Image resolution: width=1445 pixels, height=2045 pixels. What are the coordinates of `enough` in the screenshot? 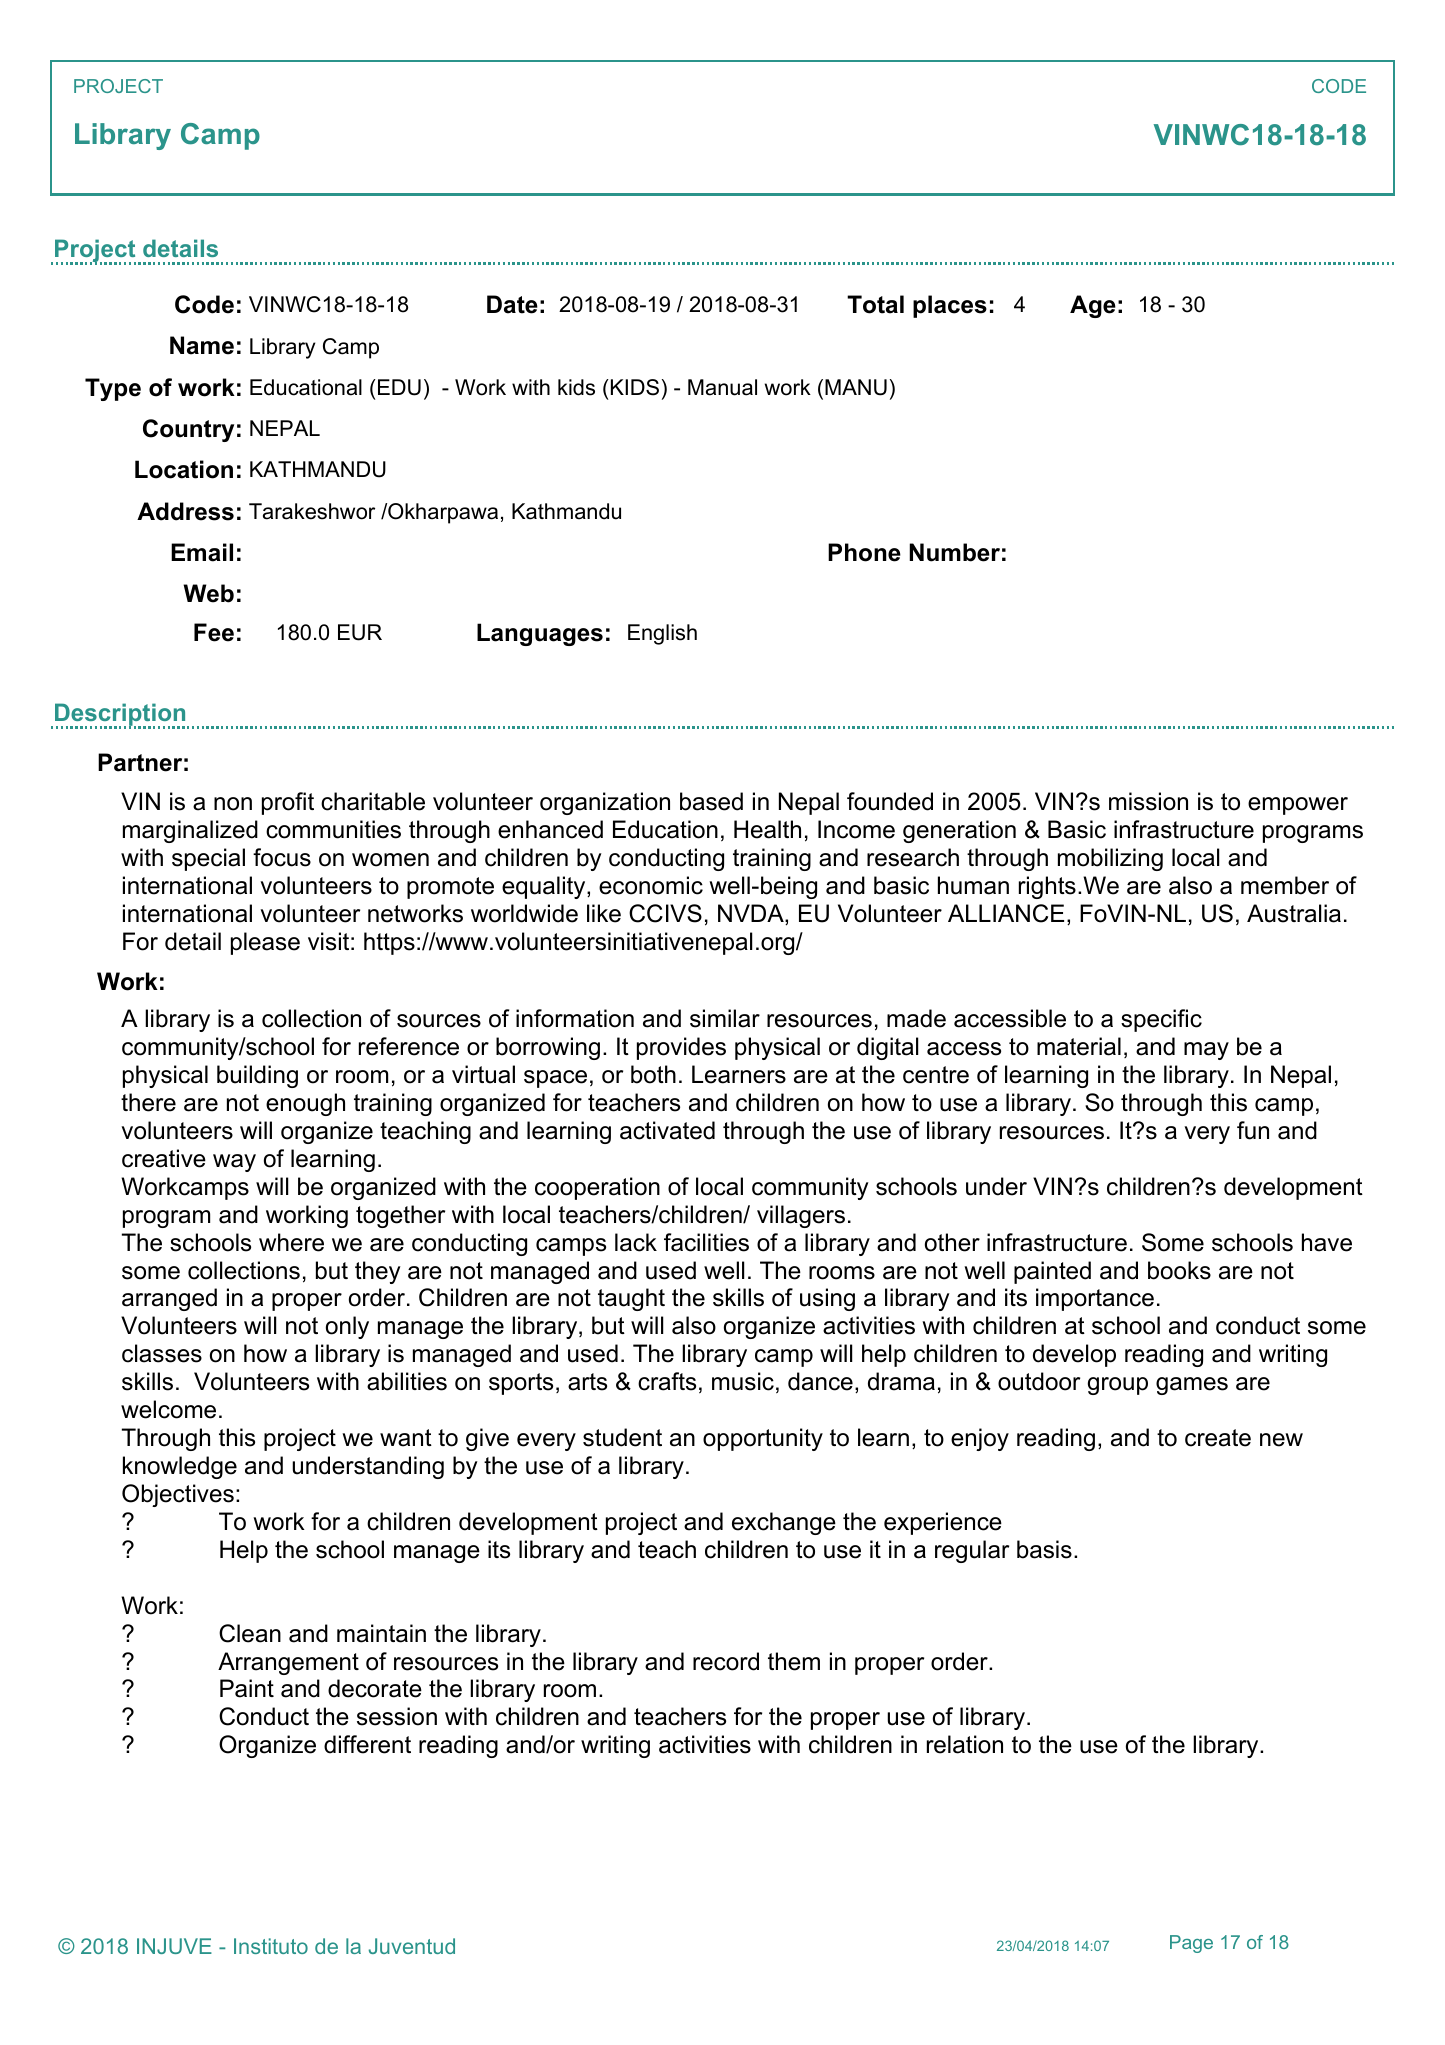 It's located at (305, 1104).
